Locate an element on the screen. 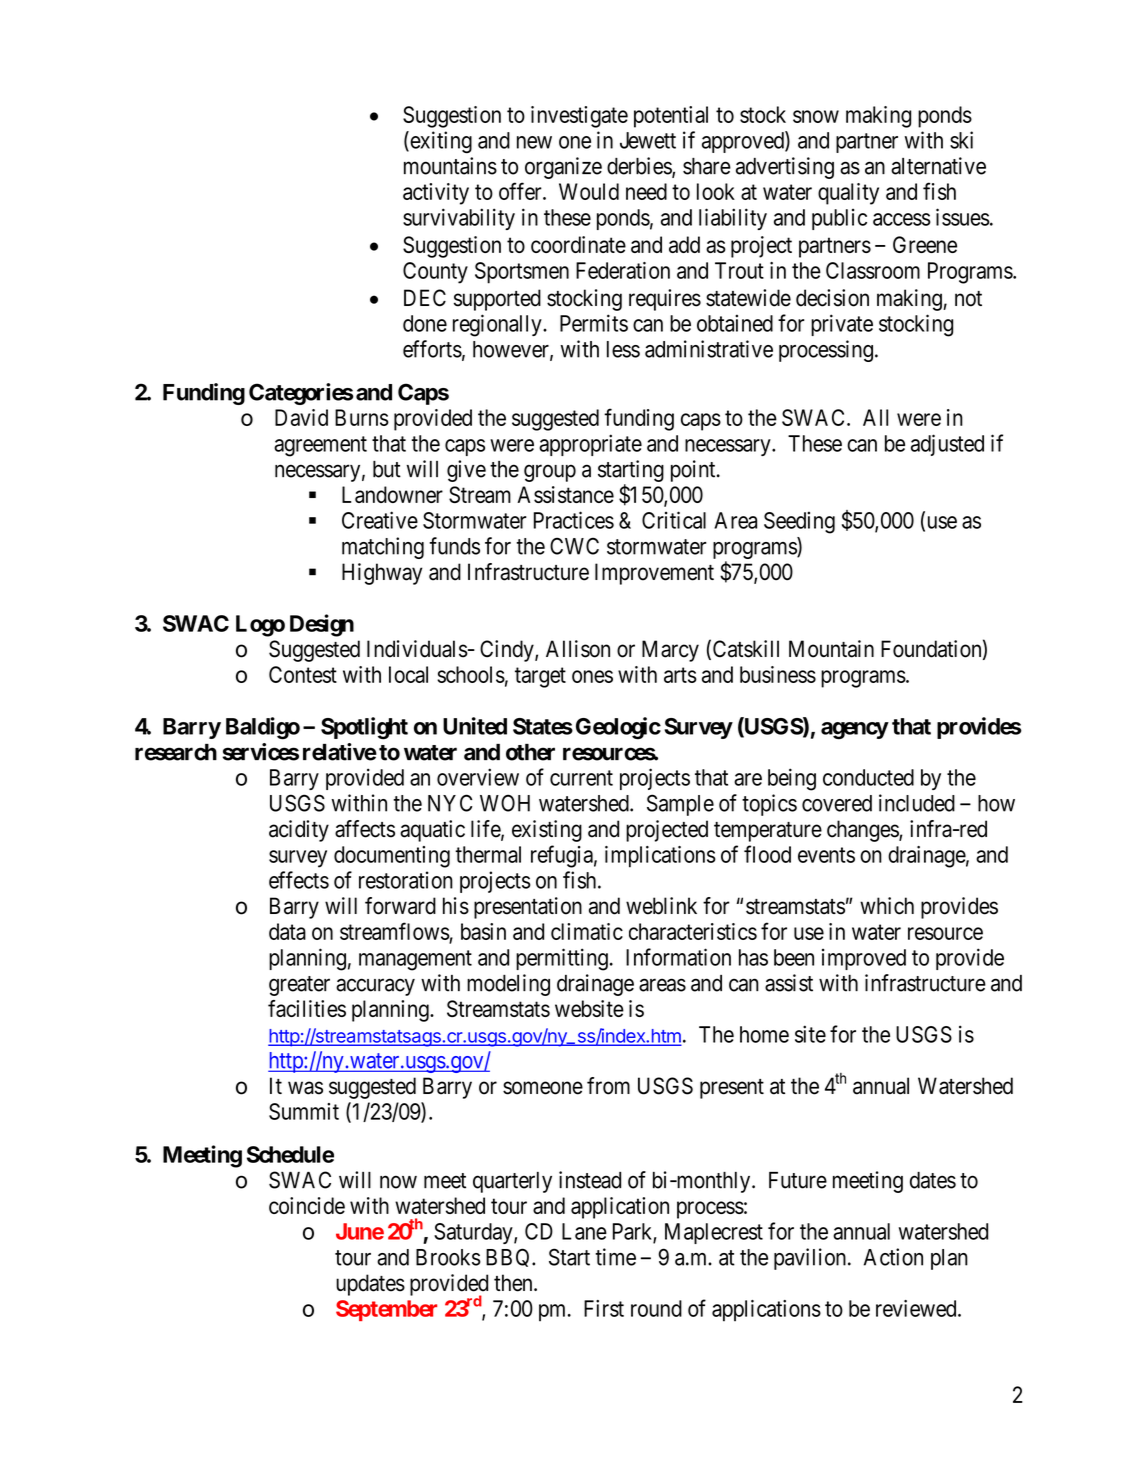 This screenshot has width=1140, height=1475. activity is located at coordinates (436, 194).
